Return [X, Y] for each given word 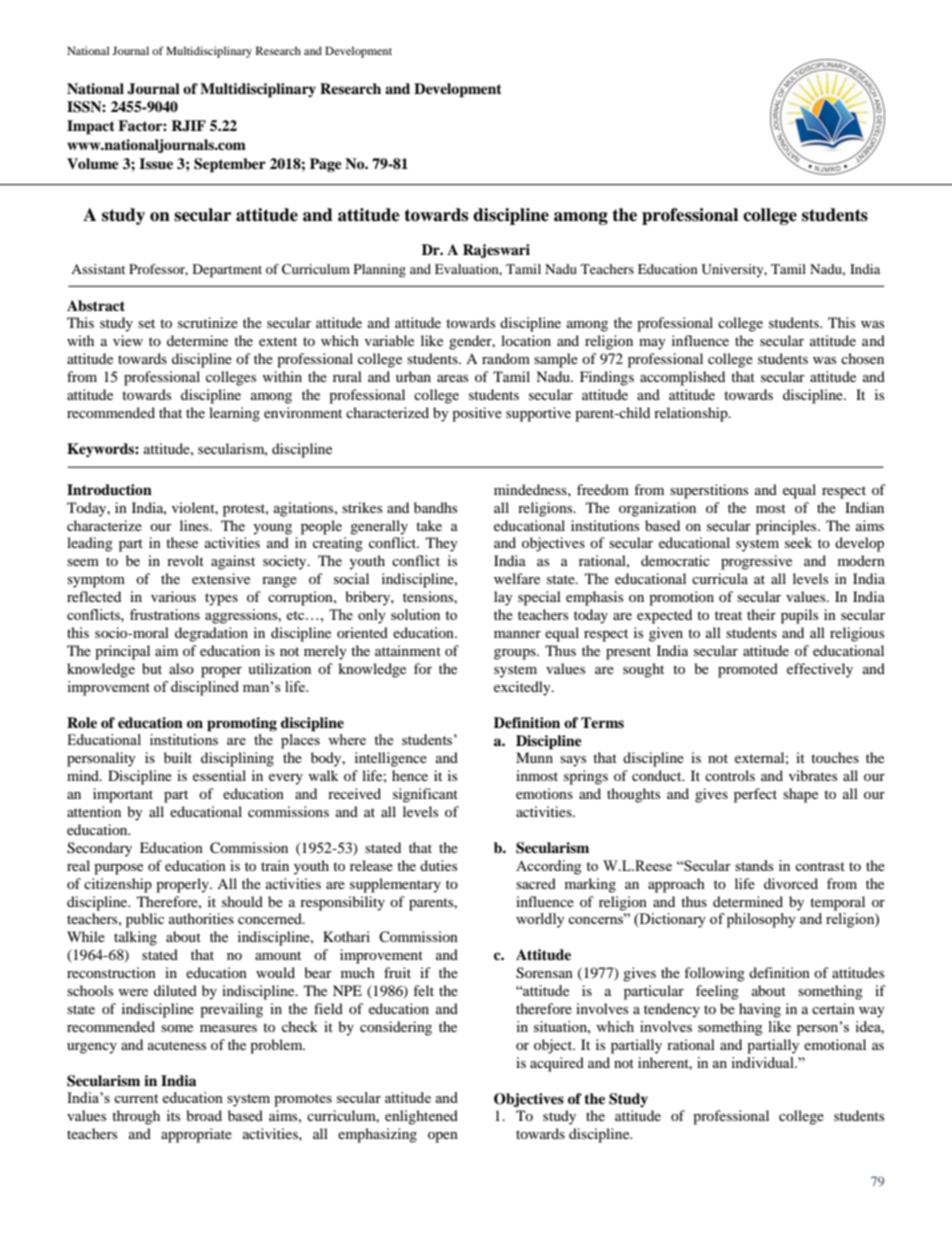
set [146, 323]
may [652, 344]
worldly [540, 920]
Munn [534, 757]
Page [326, 165]
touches [835, 757]
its [173, 1115]
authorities [201, 918]
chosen [862, 358]
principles [787, 527]
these [182, 542]
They [442, 544]
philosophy [761, 920]
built [178, 757]
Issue [156, 163]
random [506, 358]
